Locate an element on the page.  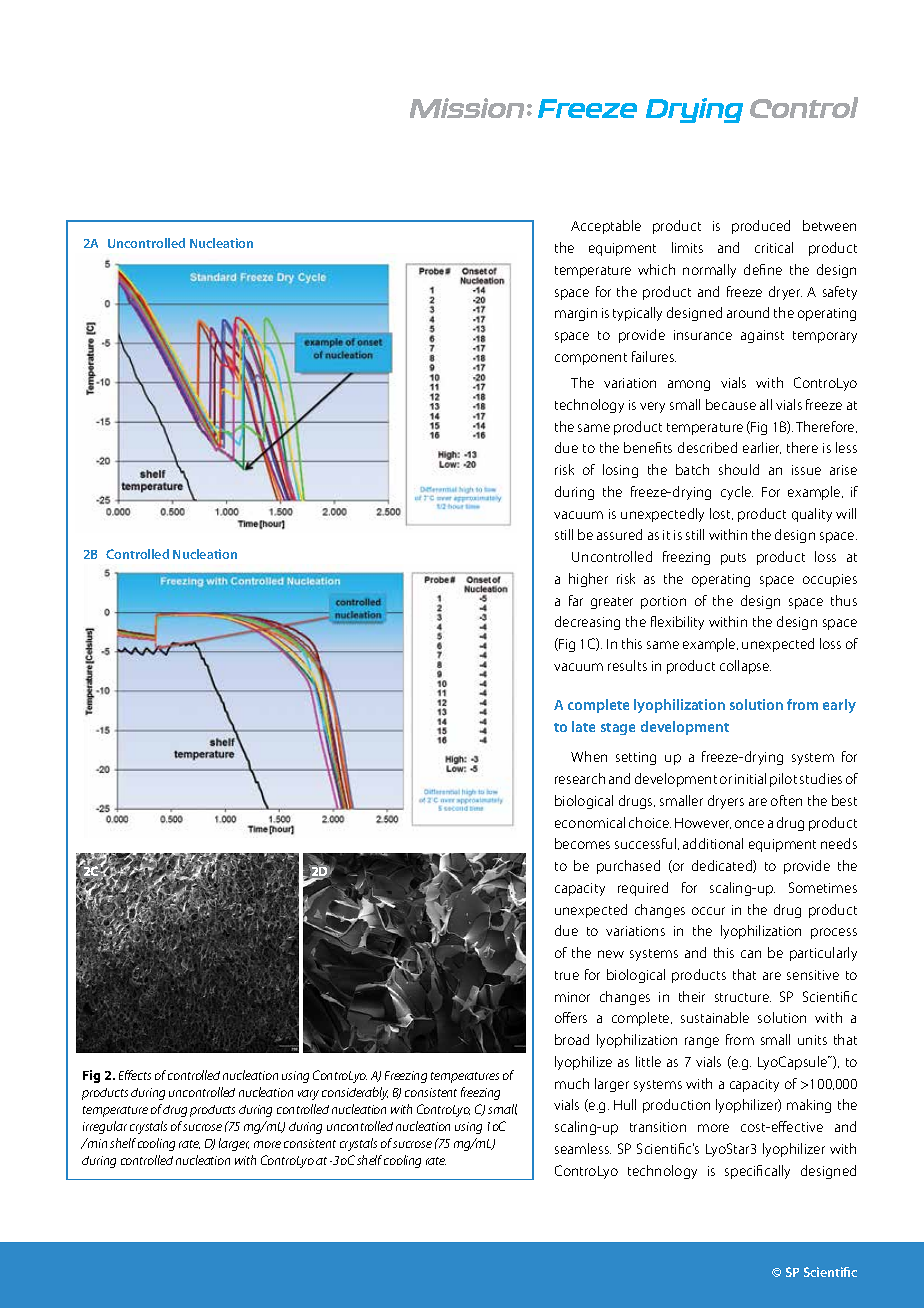
critical is located at coordinates (774, 247).
